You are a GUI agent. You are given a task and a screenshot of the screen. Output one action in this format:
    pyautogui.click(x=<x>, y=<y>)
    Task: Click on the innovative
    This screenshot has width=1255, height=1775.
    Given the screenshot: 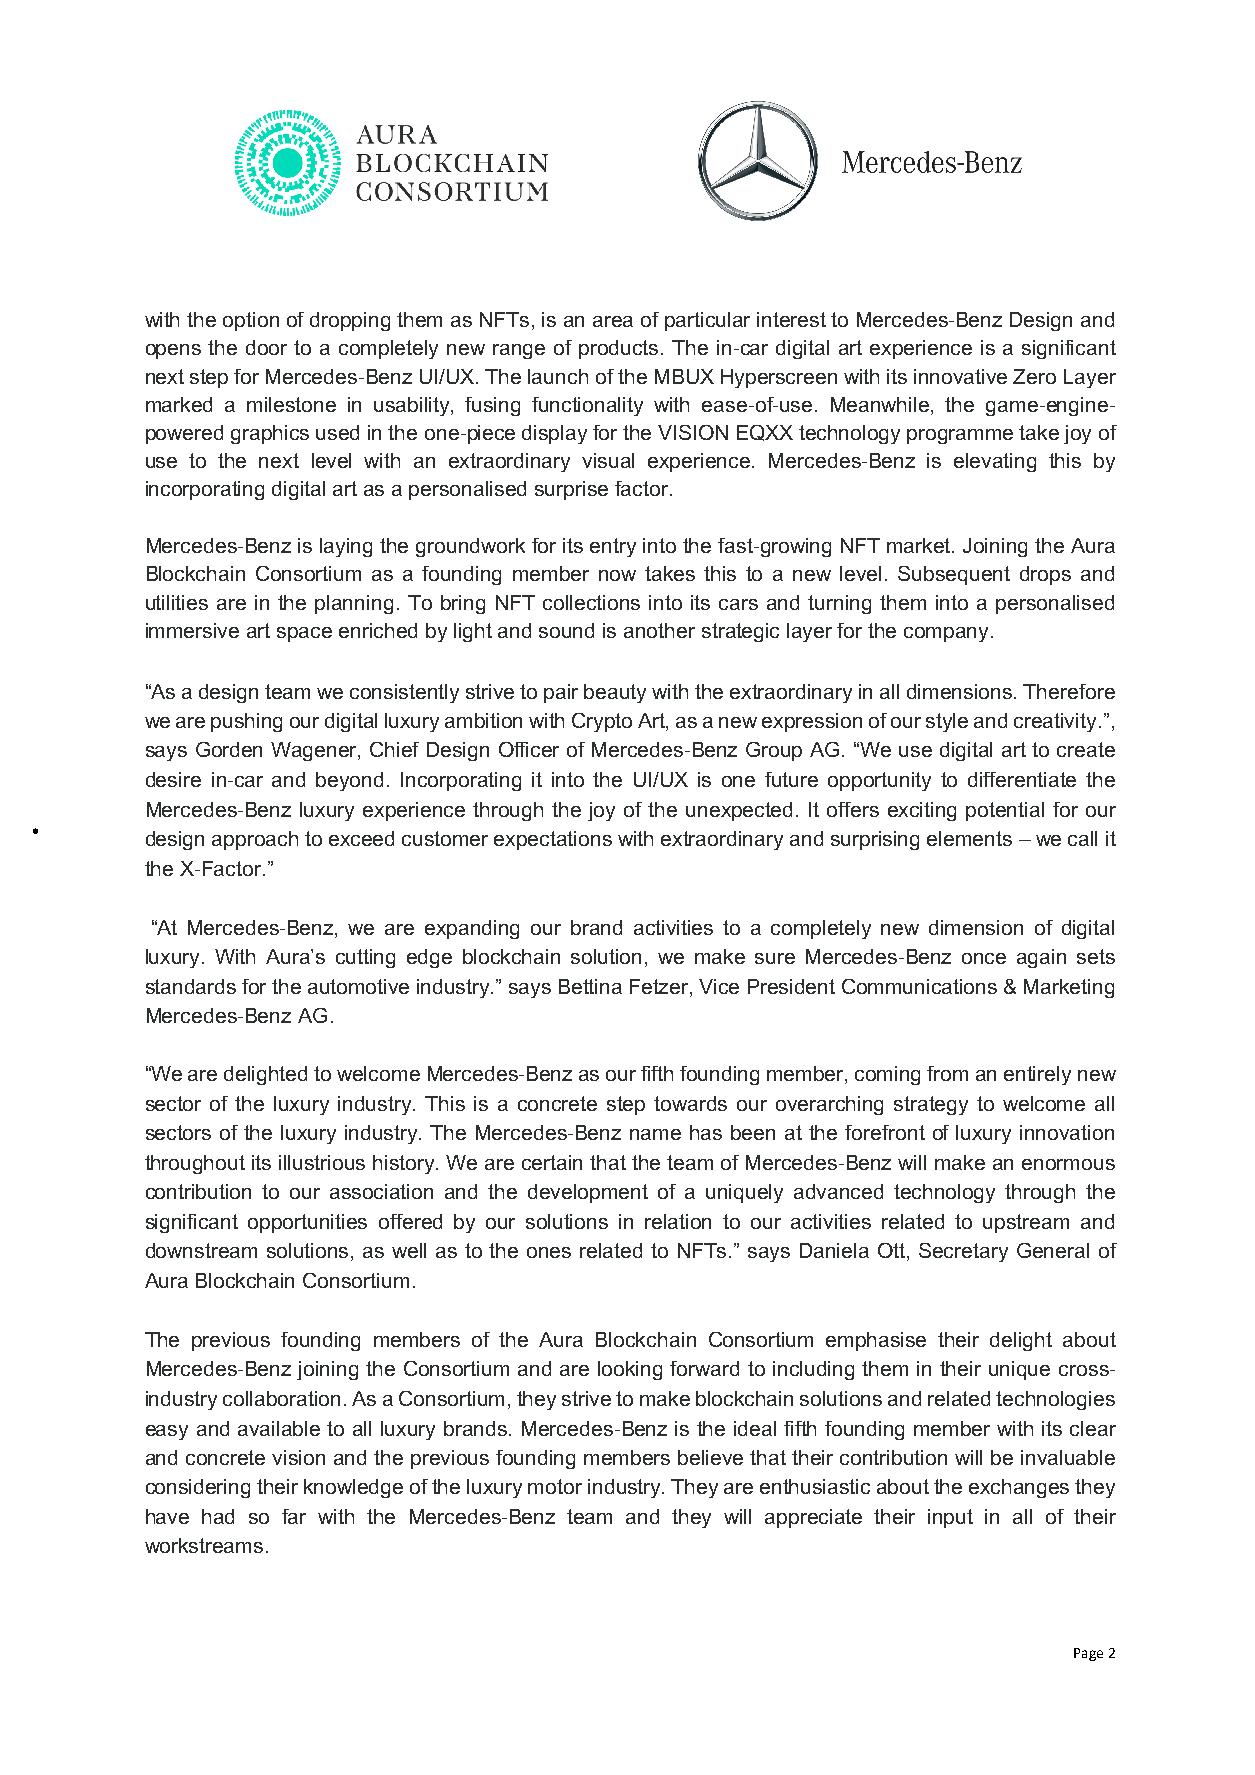 What is the action you would take?
    pyautogui.click(x=960, y=376)
